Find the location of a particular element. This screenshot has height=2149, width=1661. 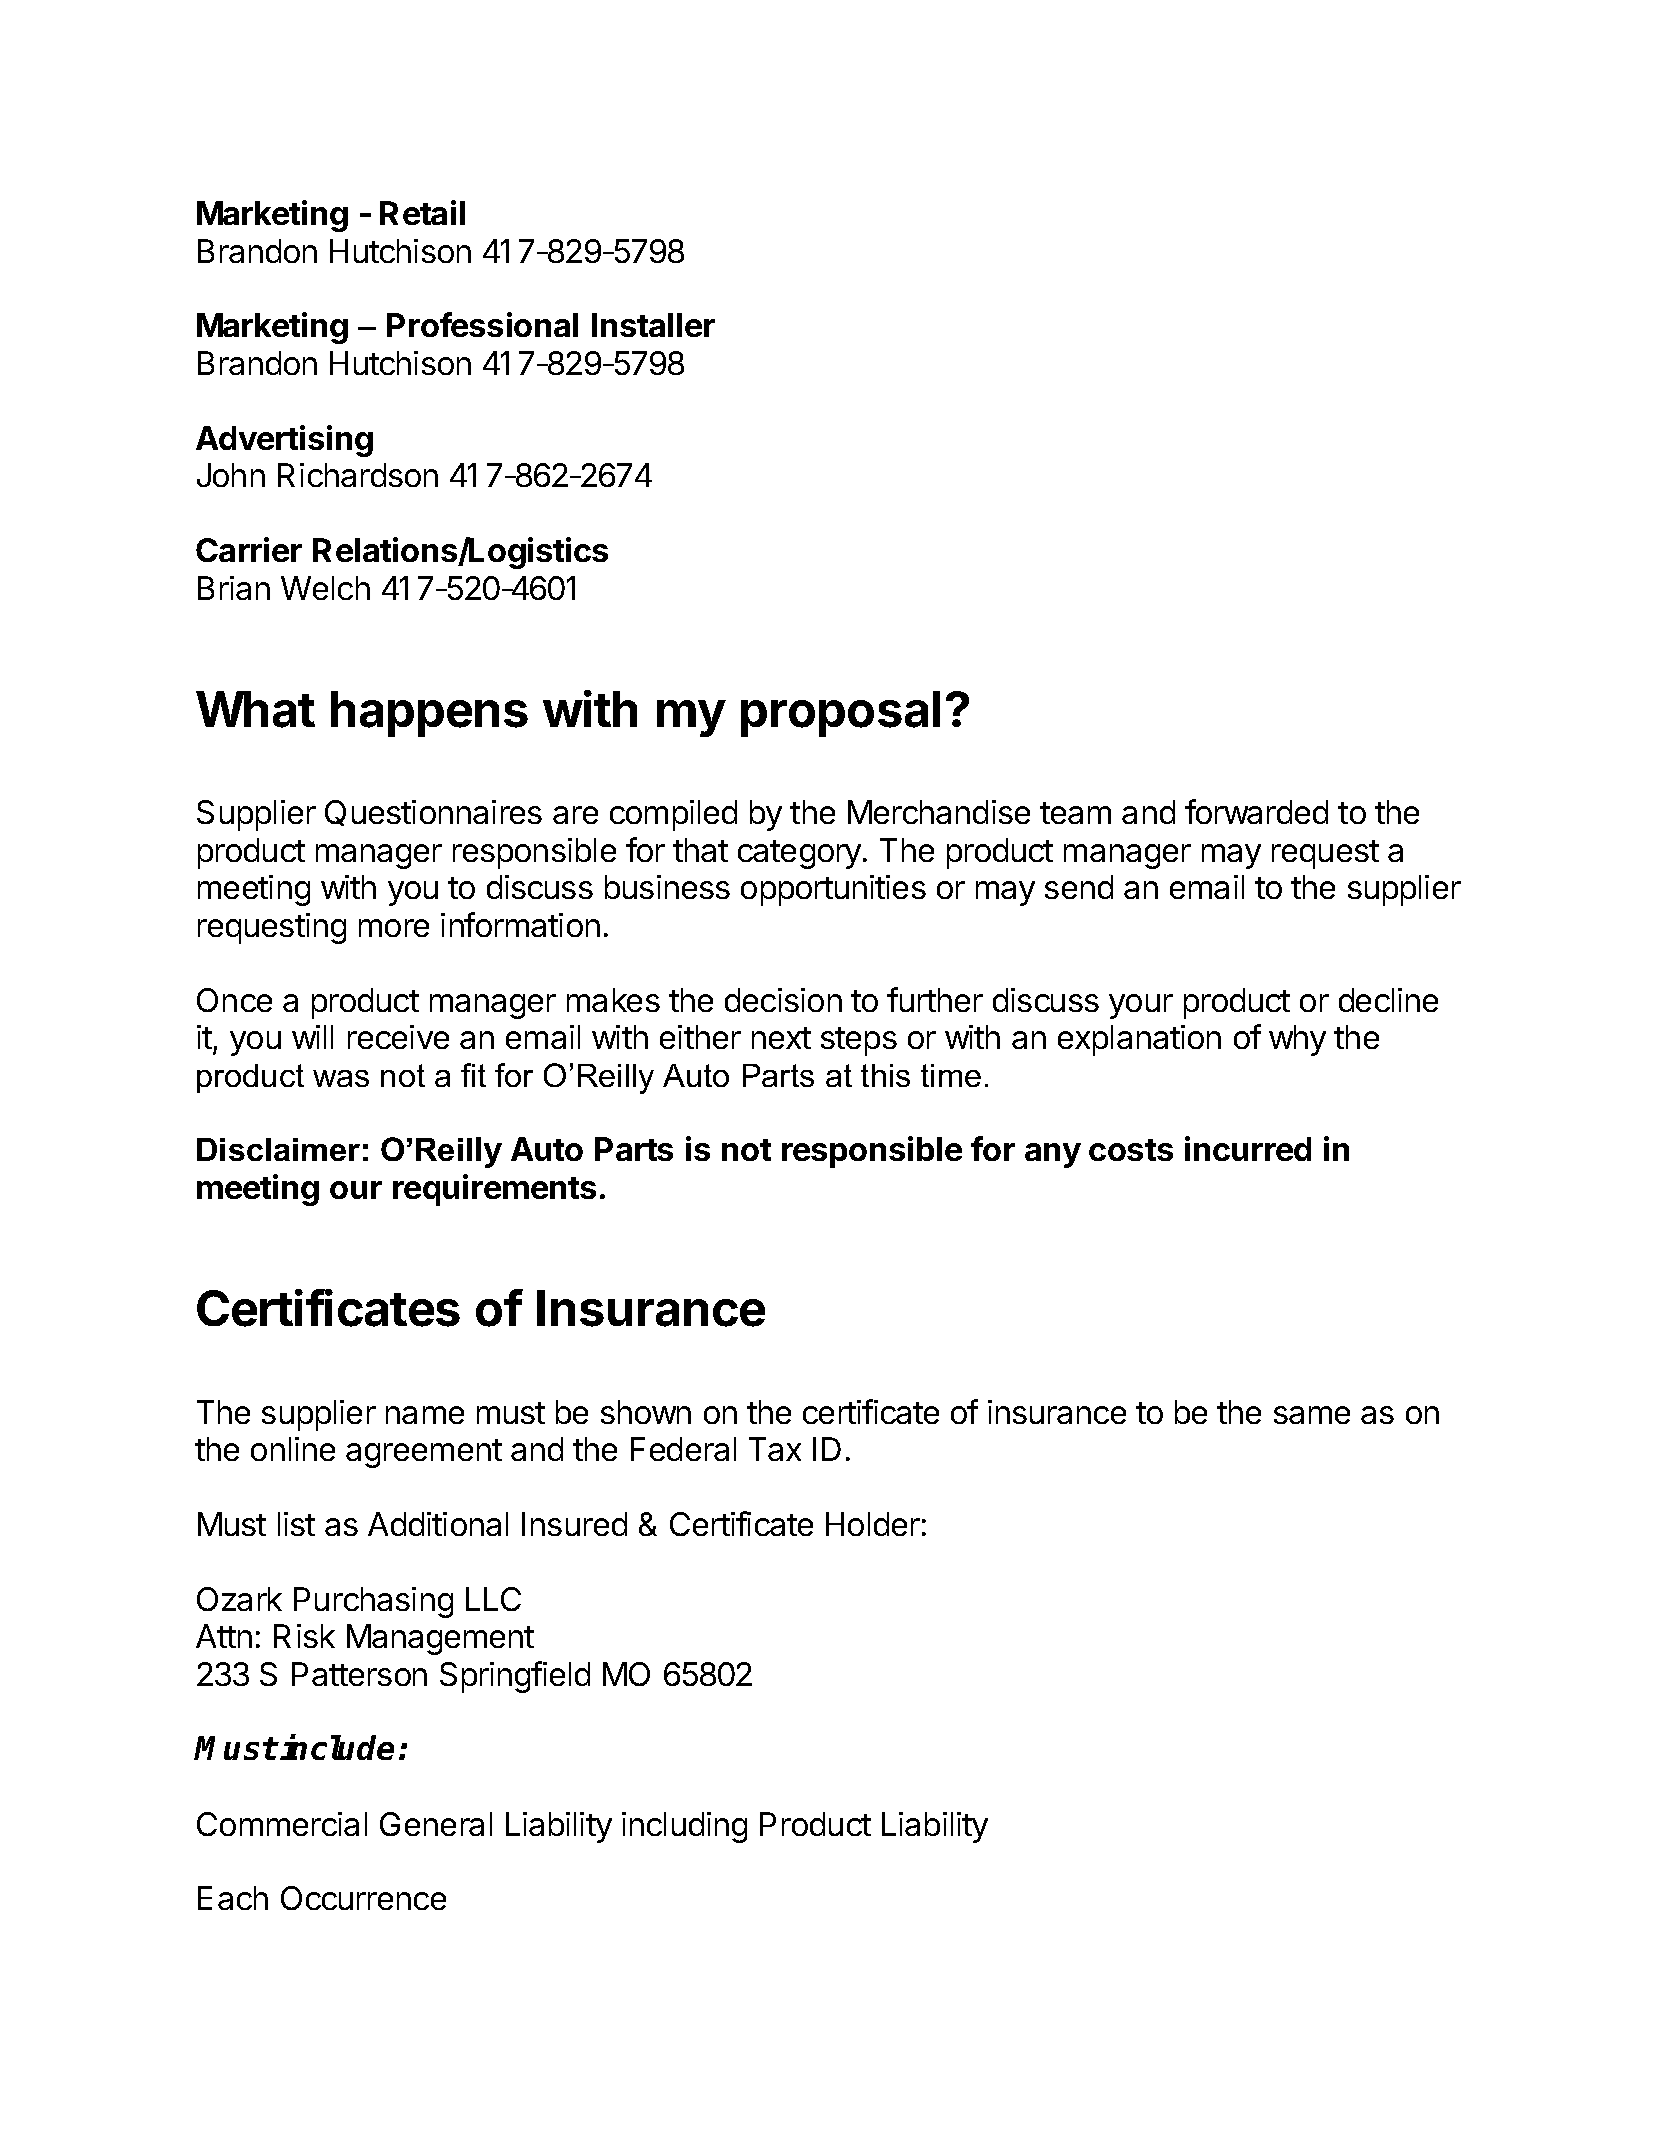

forwarded is located at coordinates (1256, 811).
